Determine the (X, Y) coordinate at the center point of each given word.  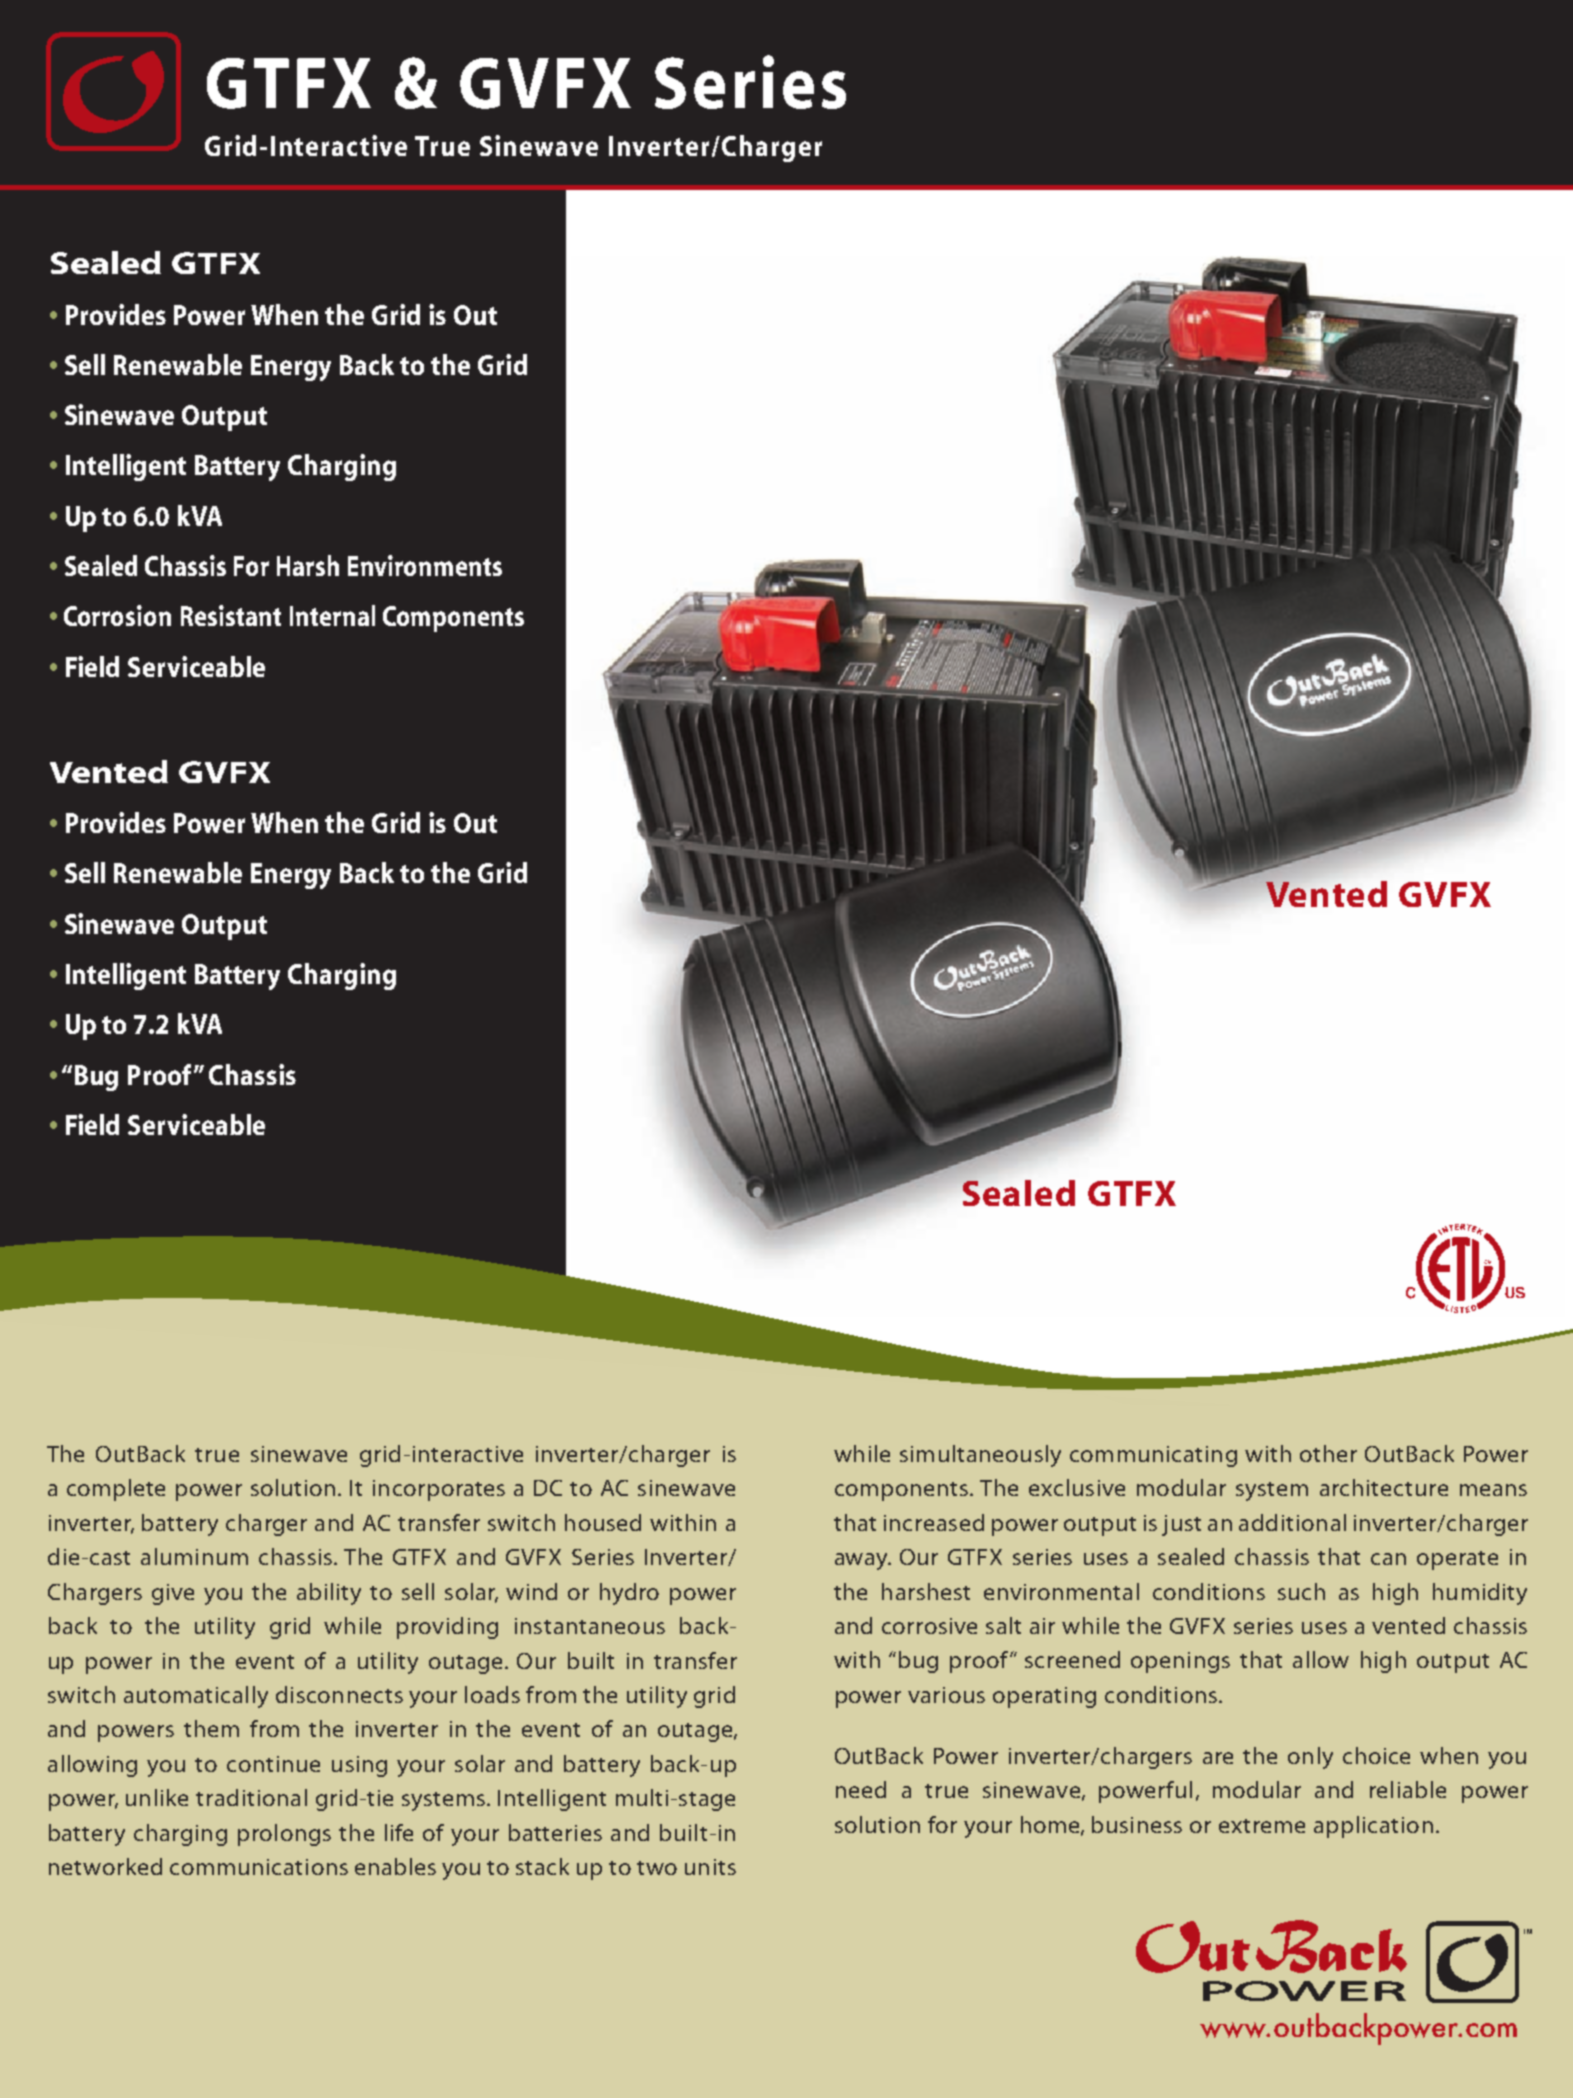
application (1373, 1827)
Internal (332, 615)
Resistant (231, 615)
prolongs (284, 1835)
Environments (425, 565)
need (861, 1789)
